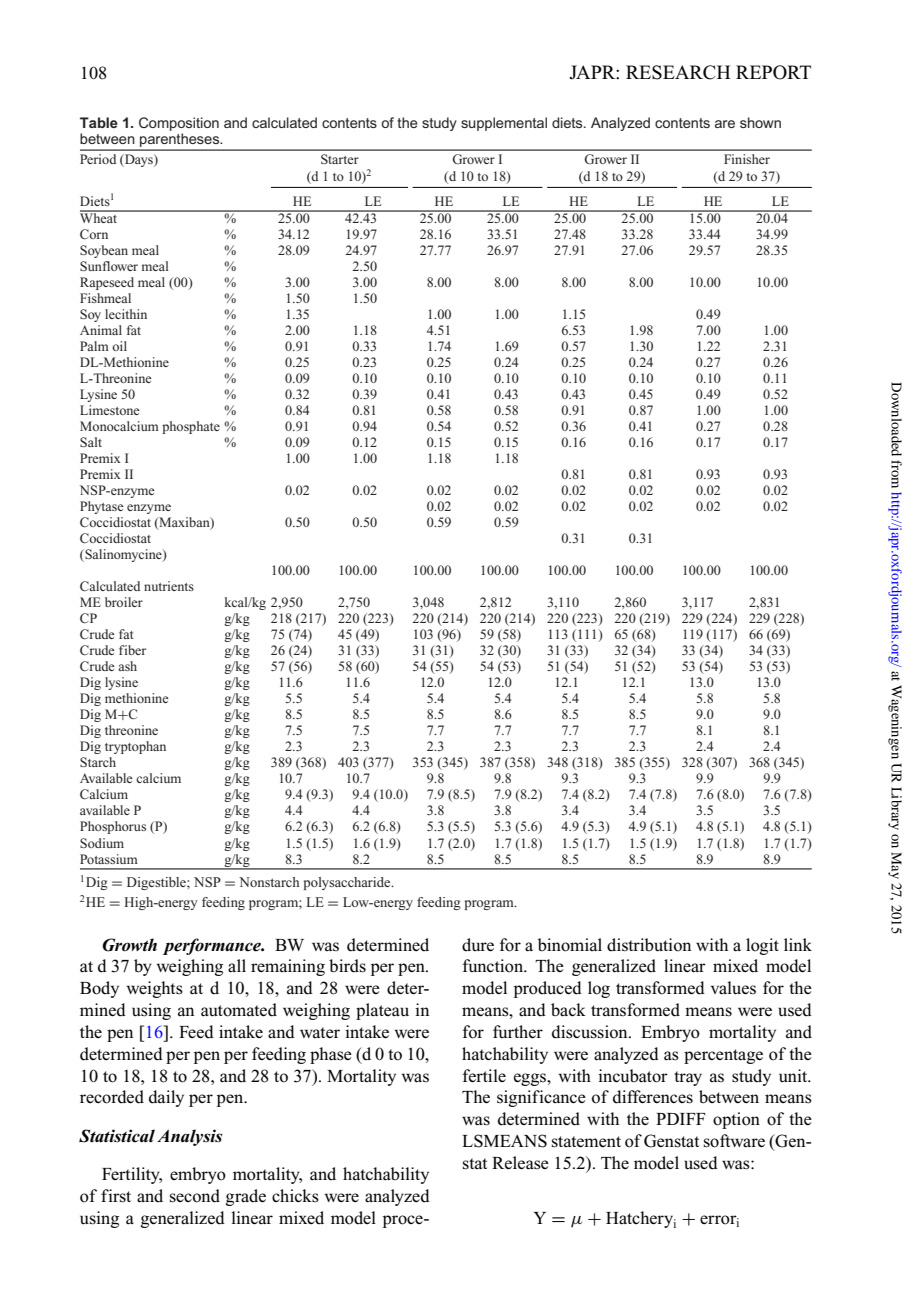 The height and width of the page is (1316, 921). I want to click on fertile, so click(484, 1076).
